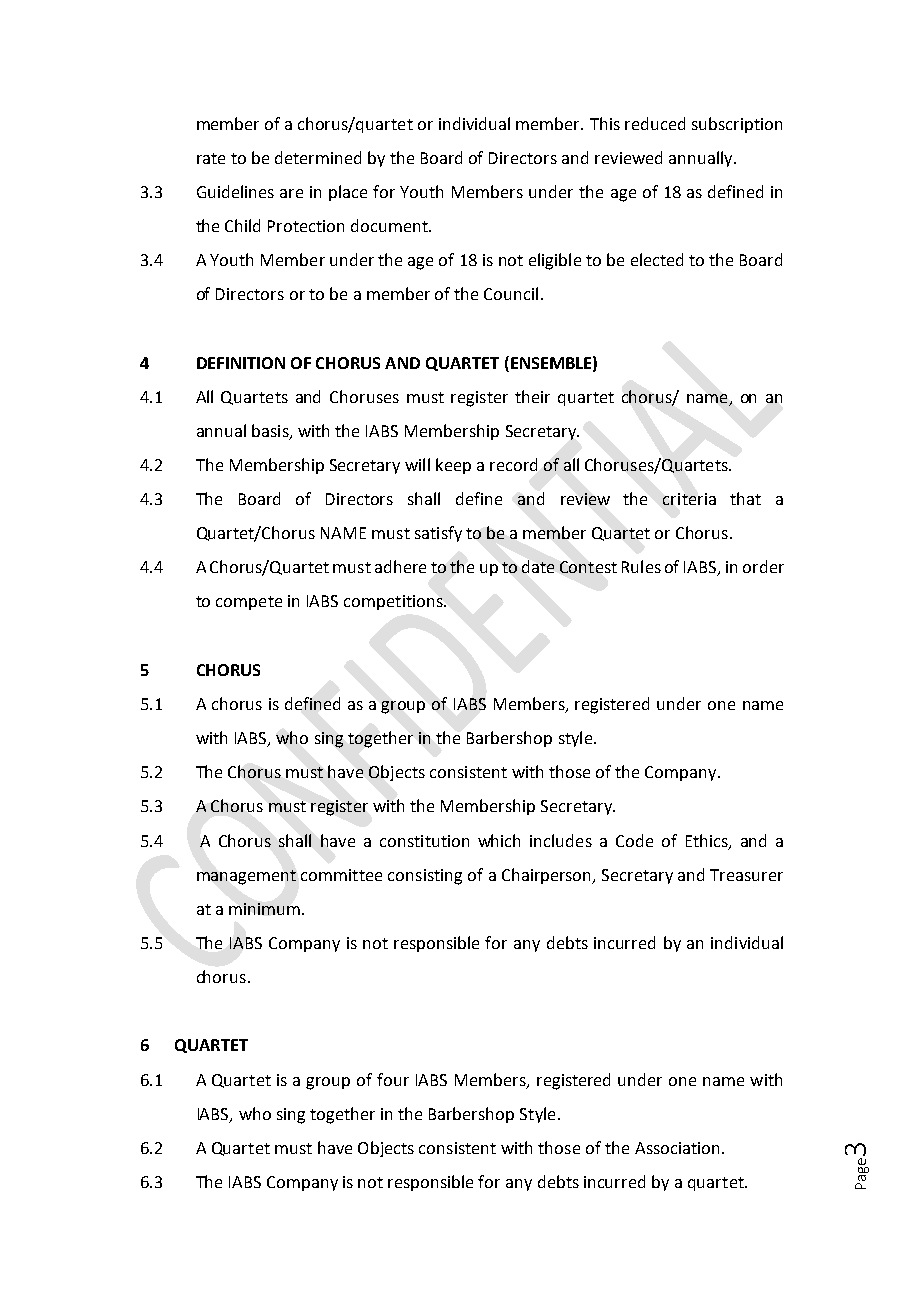  Describe the element at coordinates (246, 877) in the page. I see `management` at that location.
